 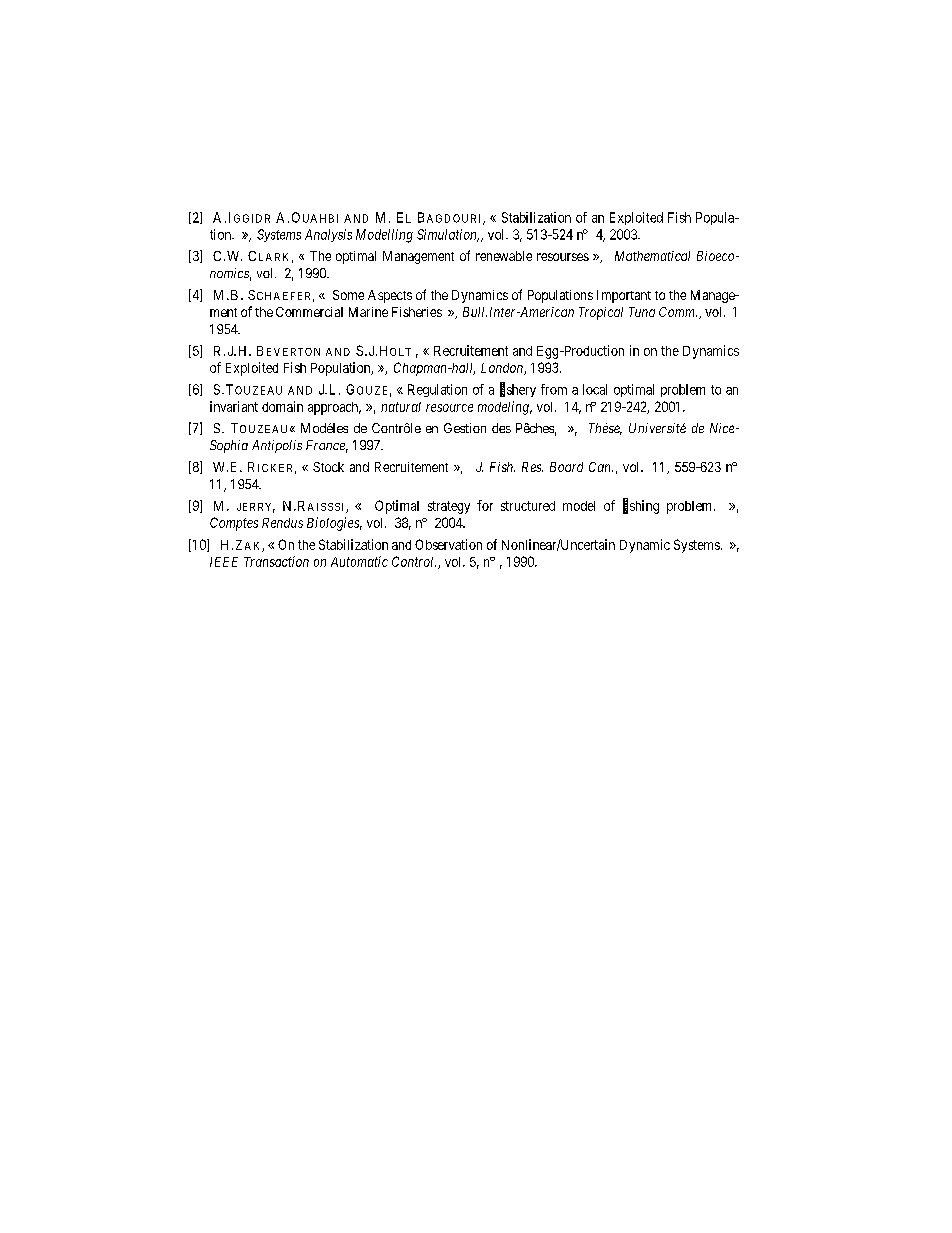 What do you see at coordinates (503, 369) in the screenshot?
I see `London` at bounding box center [503, 369].
